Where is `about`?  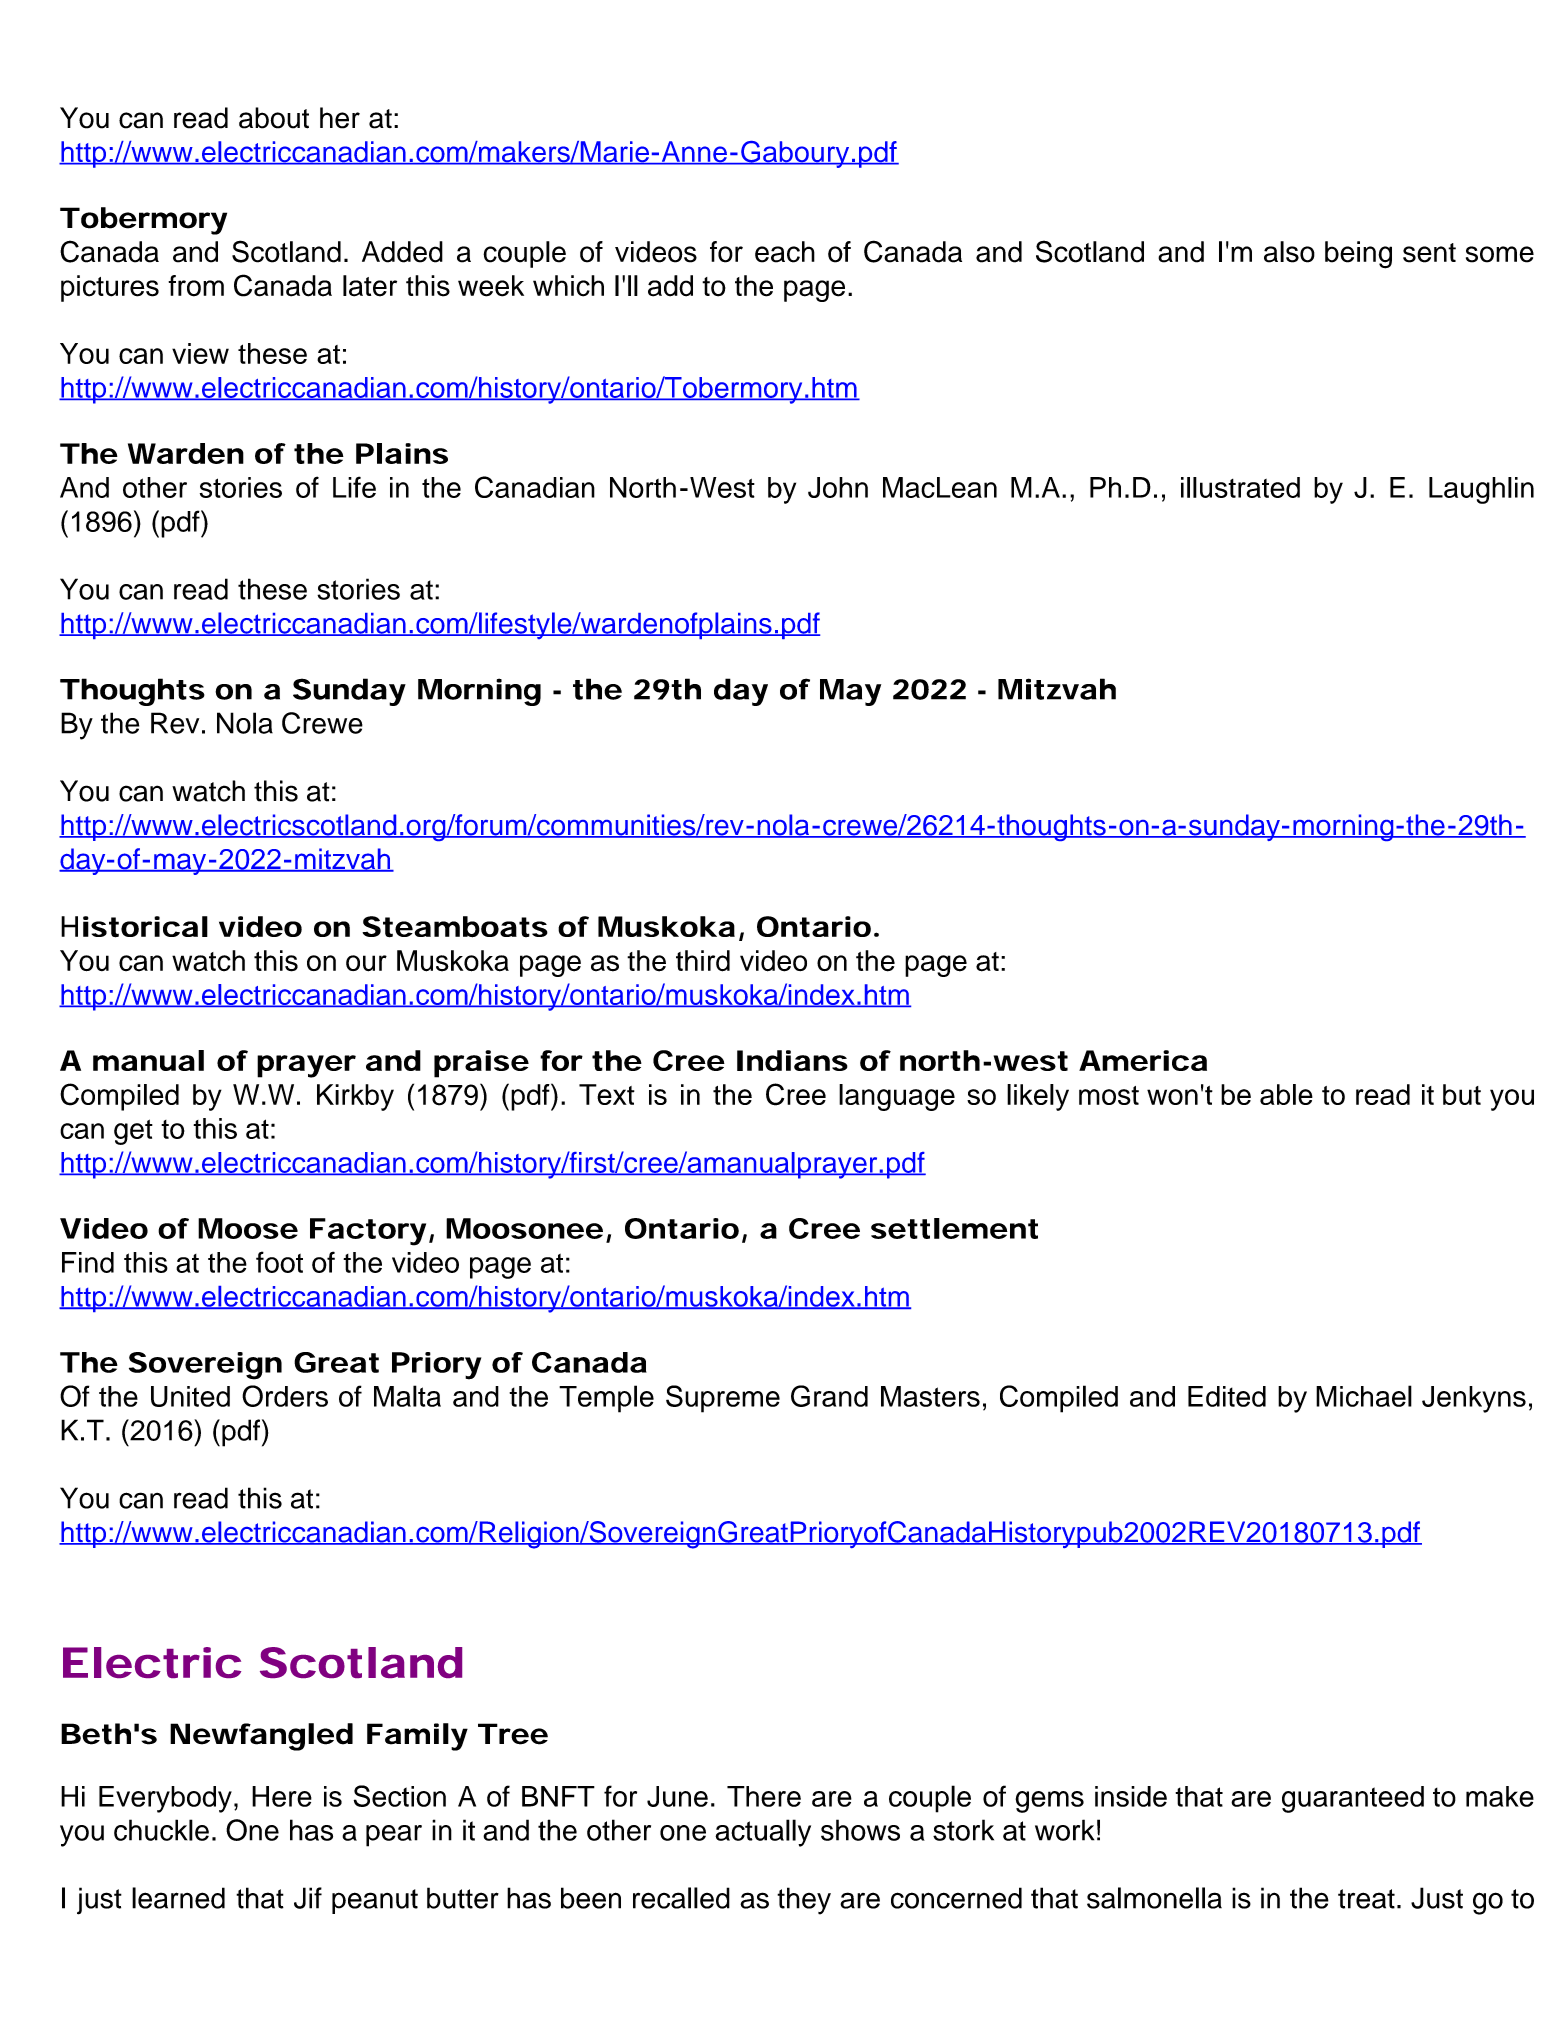
about is located at coordinates (274, 118).
